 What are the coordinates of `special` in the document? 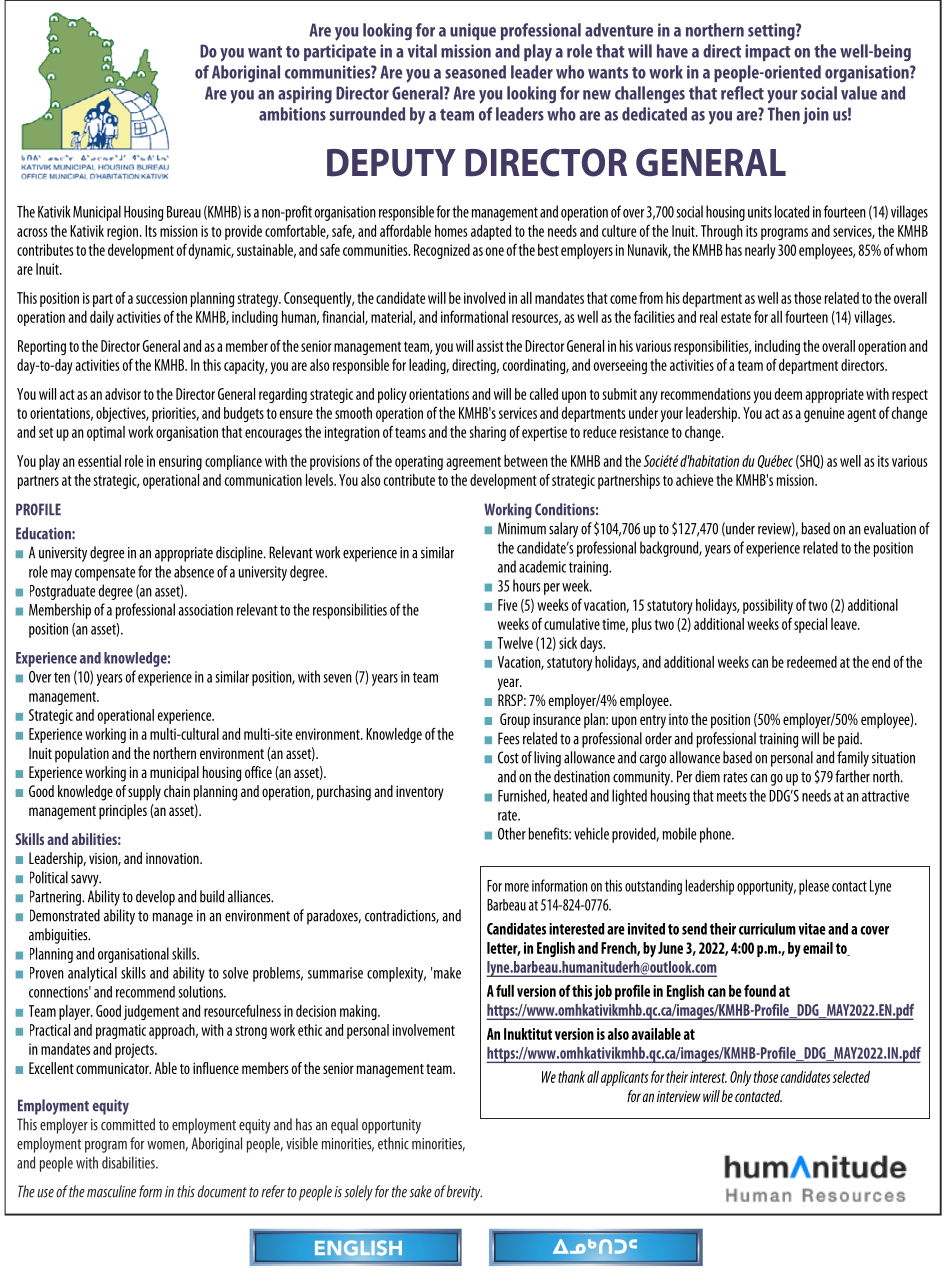 It's located at (810, 625).
